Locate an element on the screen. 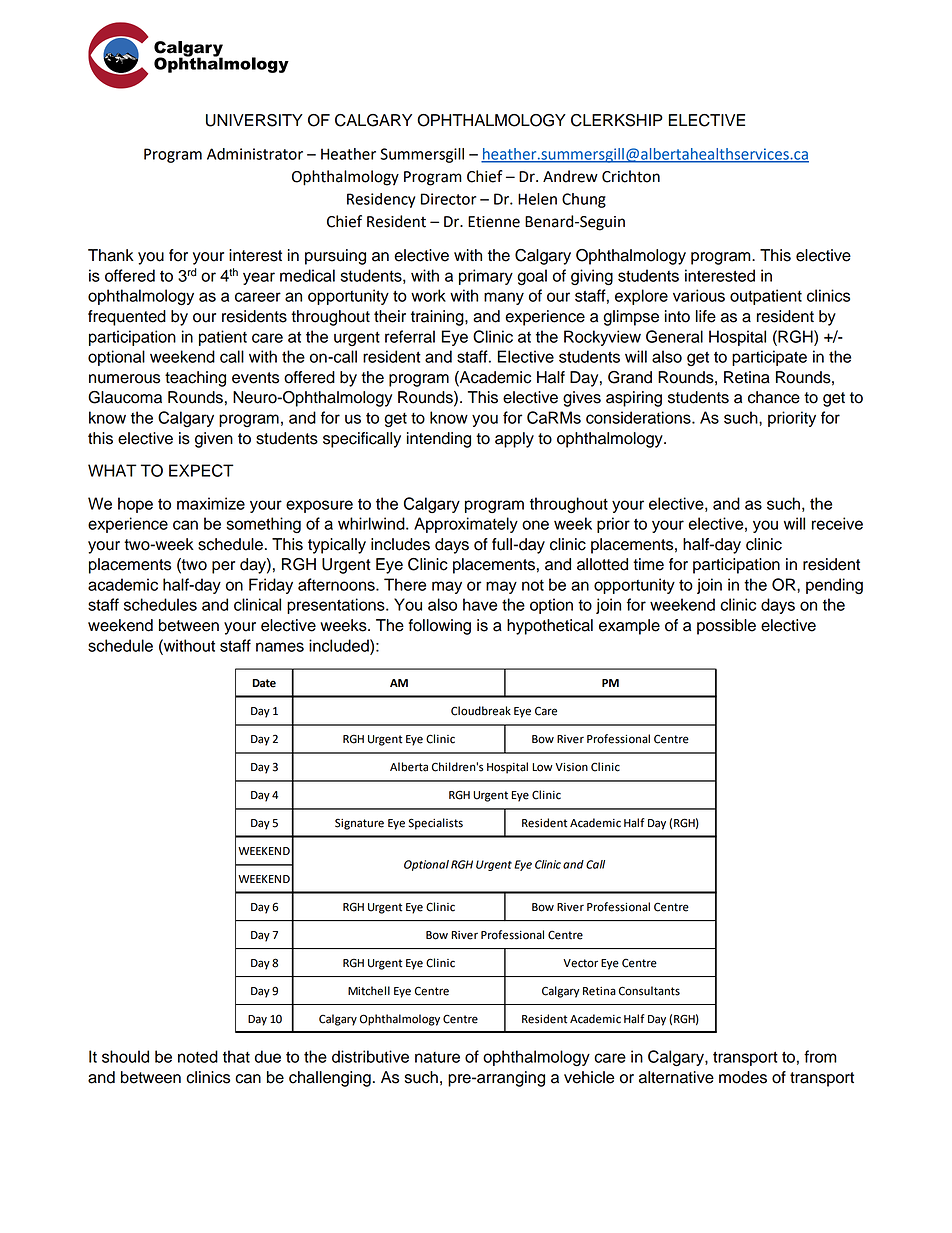 The width and height of the screenshot is (952, 1233). Crichton is located at coordinates (631, 176).
